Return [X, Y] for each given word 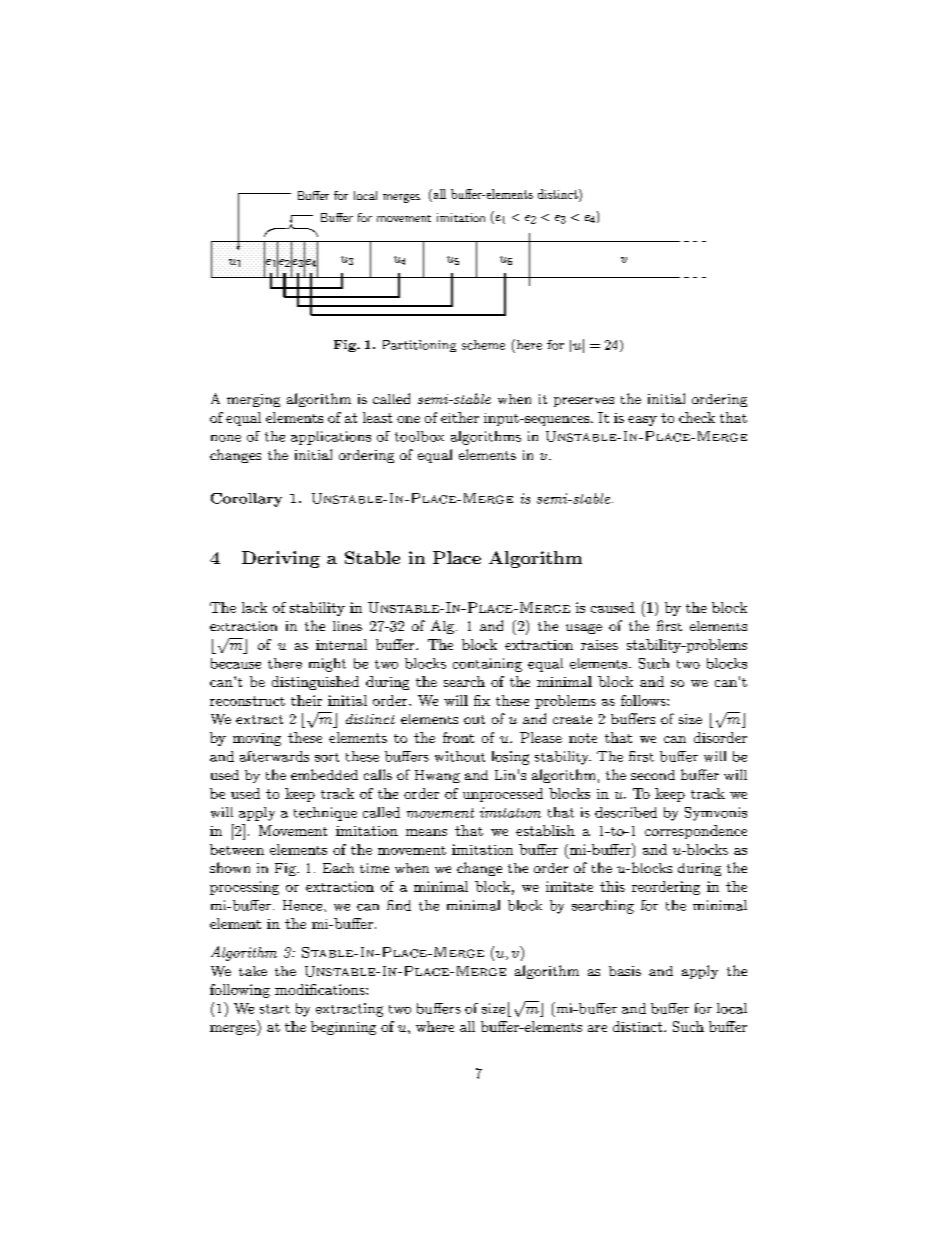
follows [644, 700]
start [275, 1009]
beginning [343, 1028]
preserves [584, 402]
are [597, 1028]
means [426, 832]
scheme [483, 345]
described [626, 812]
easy [642, 421]
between [237, 849]
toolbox [419, 436]
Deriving [281, 559]
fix [482, 700]
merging [253, 400]
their [306, 700]
